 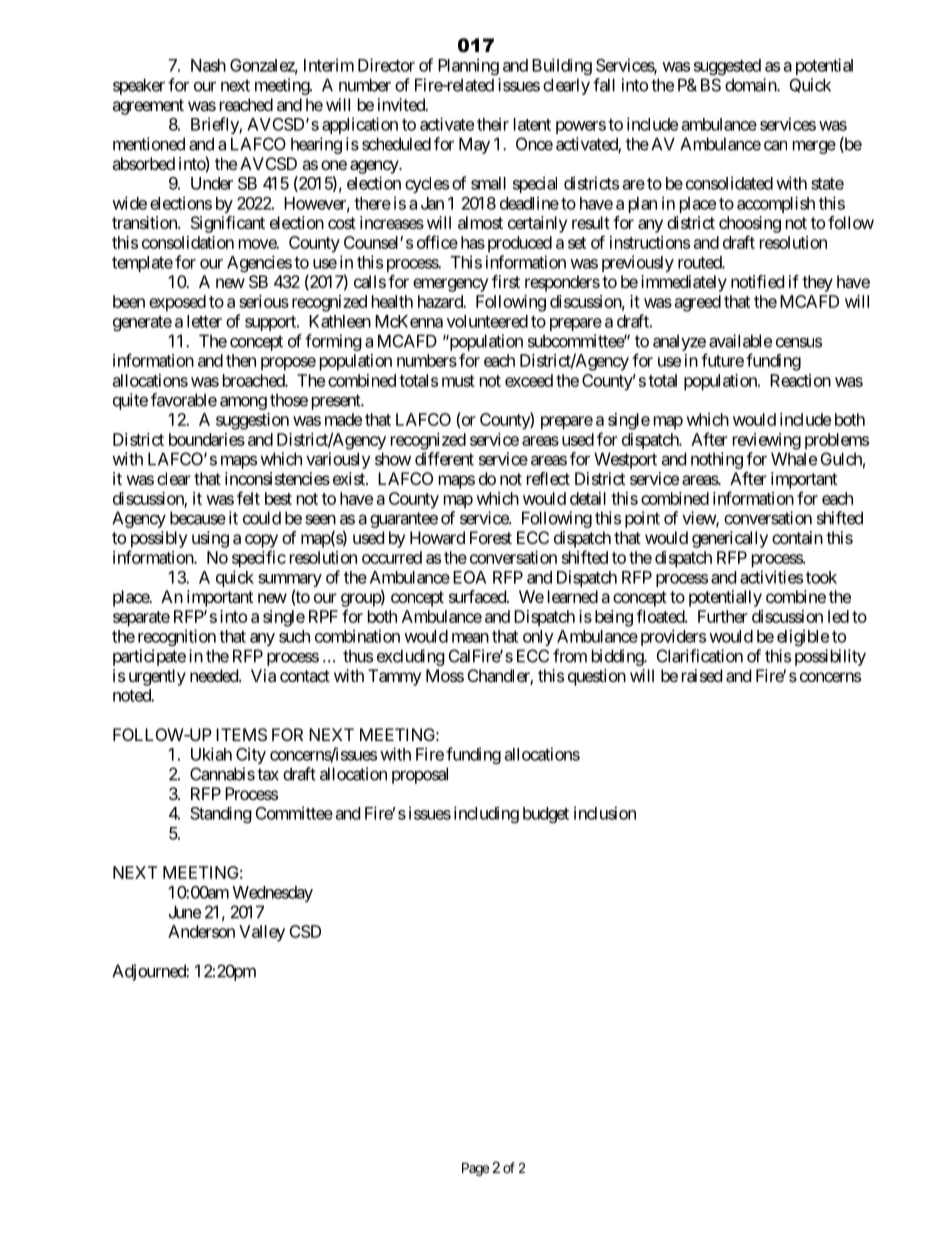 What do you see at coordinates (208, 65) in the document?
I see `Nash` at bounding box center [208, 65].
